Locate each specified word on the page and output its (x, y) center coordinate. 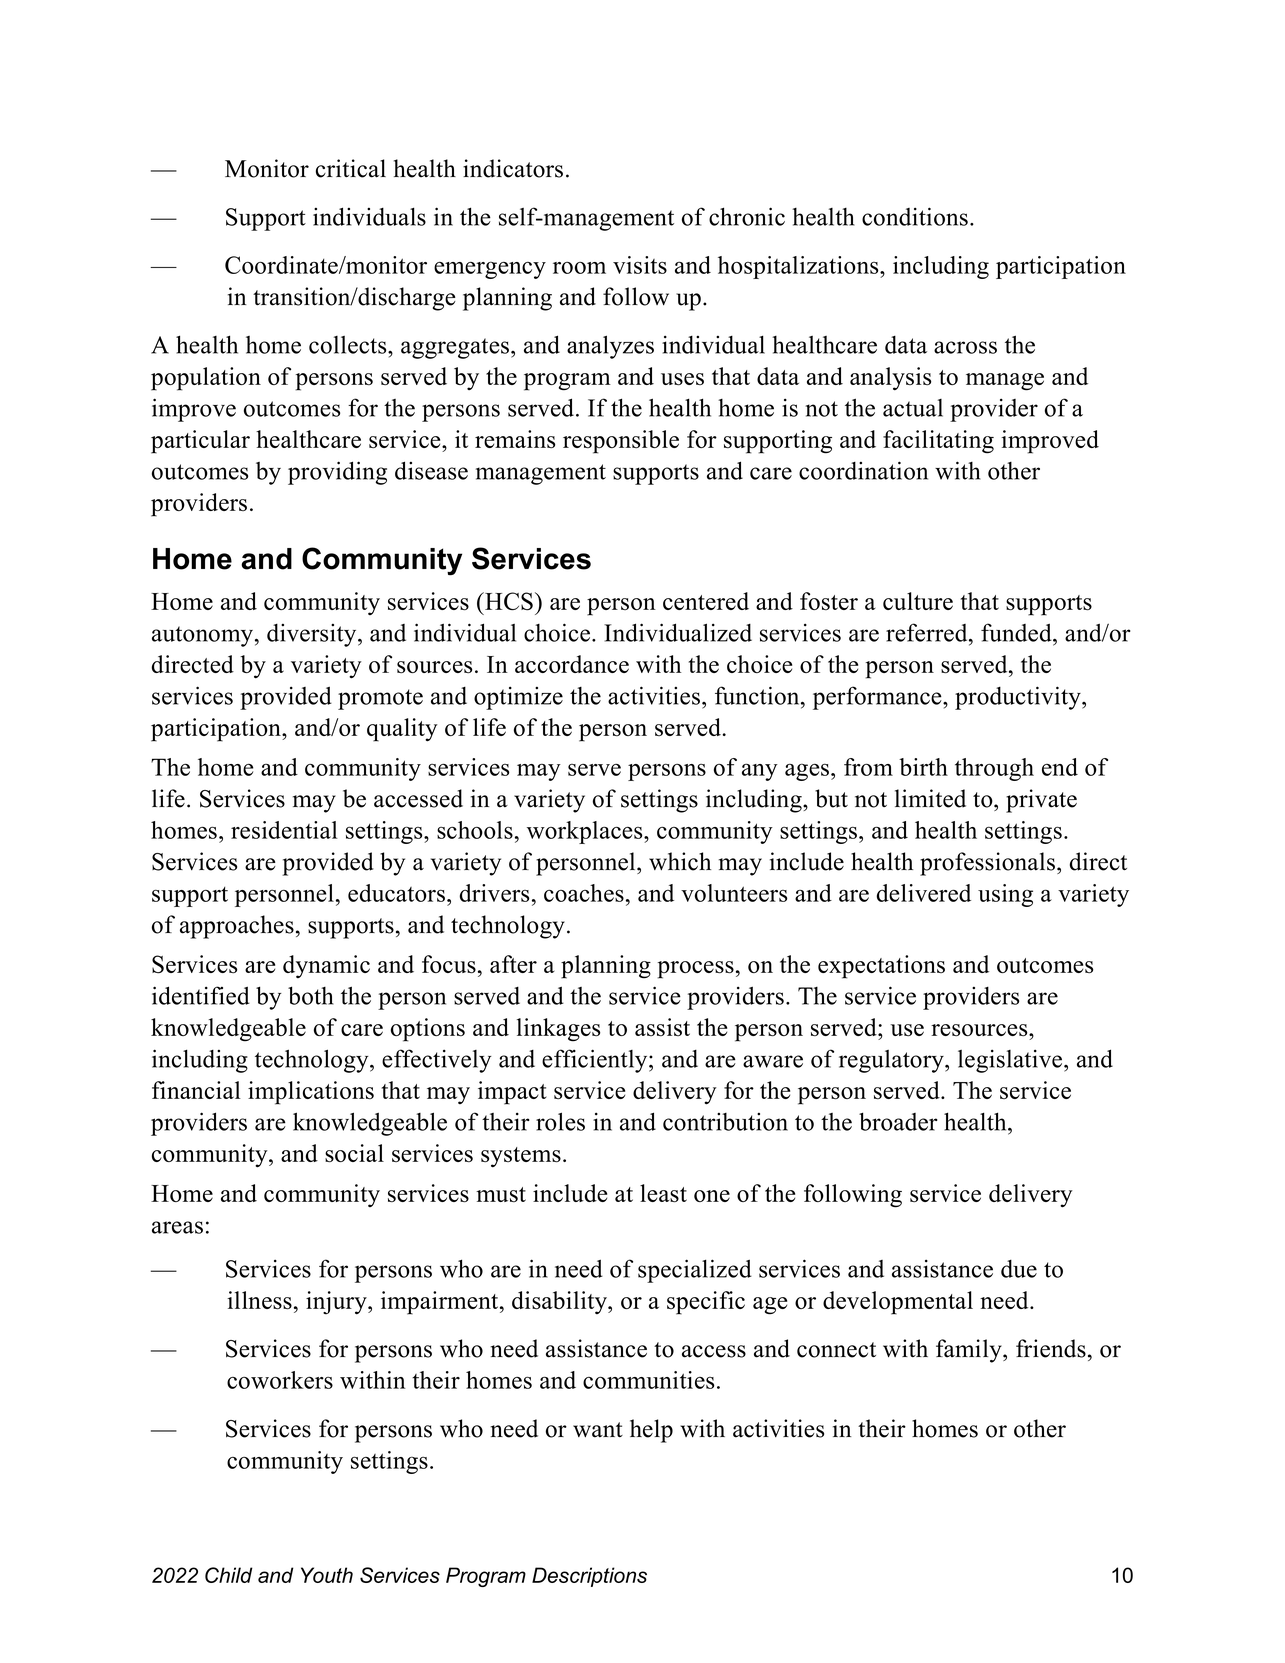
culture (918, 601)
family (970, 1351)
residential (284, 830)
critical (351, 168)
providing (337, 473)
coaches (584, 893)
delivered (924, 893)
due (1019, 1269)
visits (640, 265)
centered (706, 601)
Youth (327, 1575)
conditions (915, 216)
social (354, 1153)
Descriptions (589, 1577)
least (663, 1193)
